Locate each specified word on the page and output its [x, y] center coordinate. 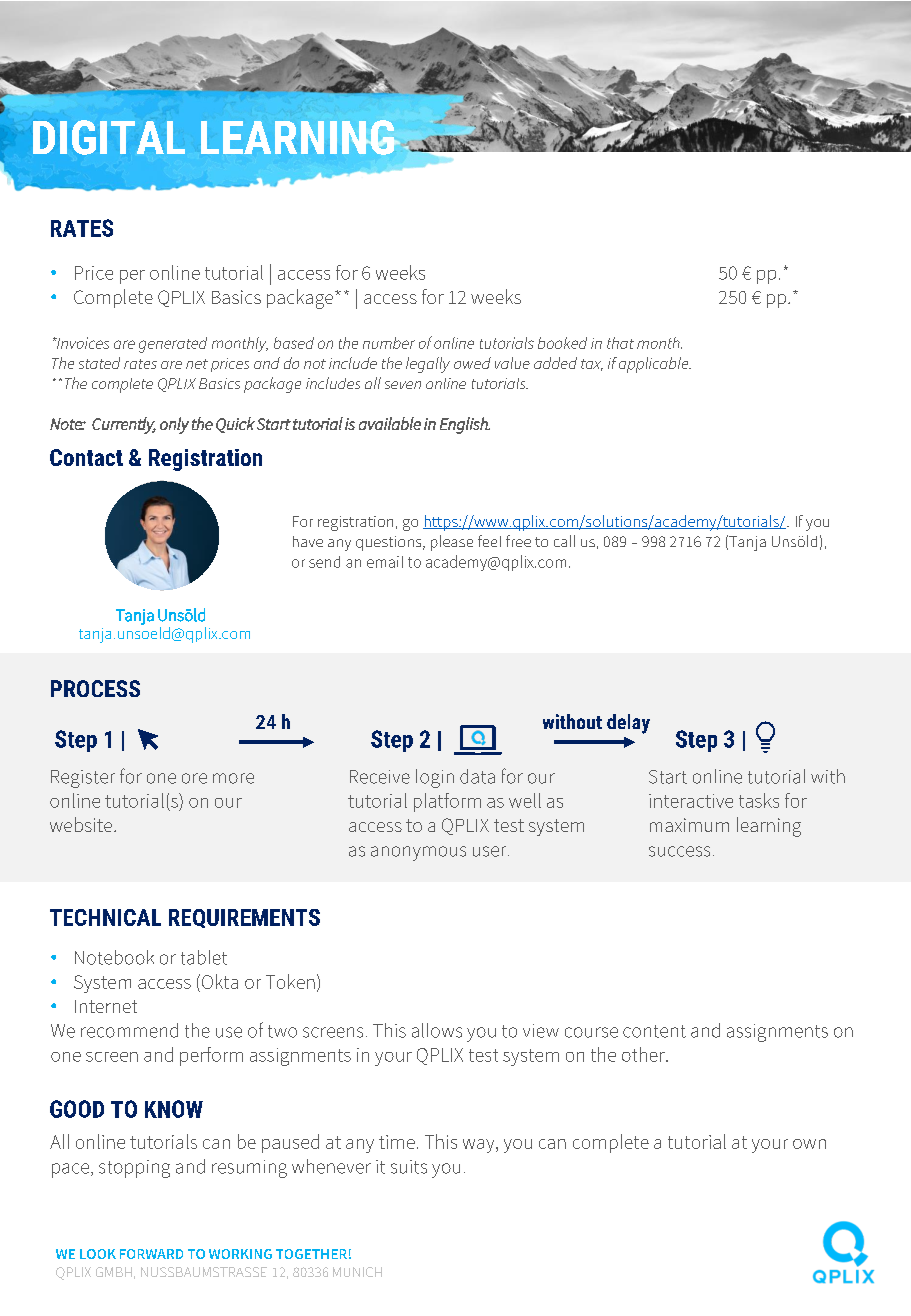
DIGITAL [109, 137]
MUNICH [357, 1272]
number [389, 343]
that [620, 343]
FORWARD [151, 1254]
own [809, 1144]
